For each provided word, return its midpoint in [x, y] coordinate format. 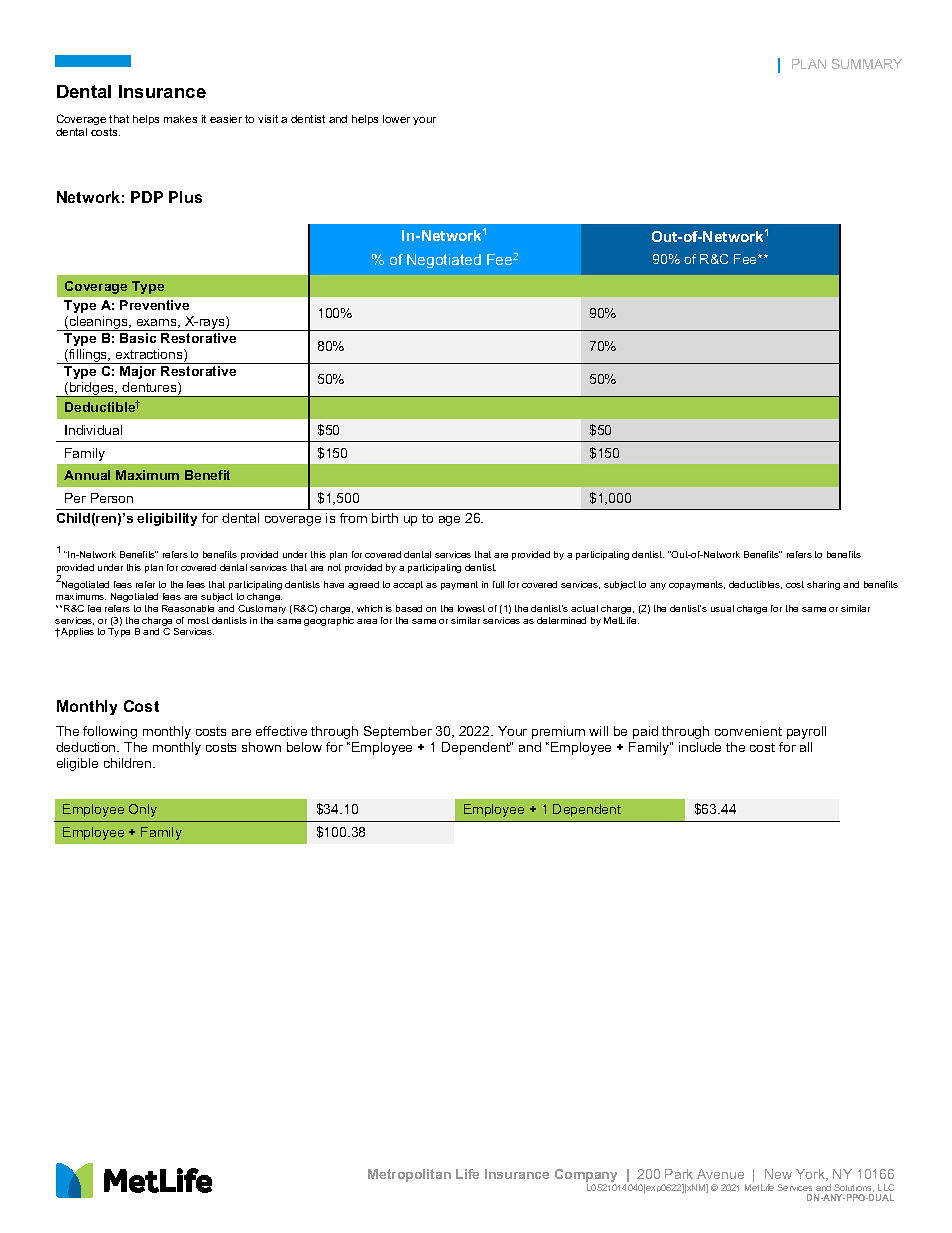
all [806, 747]
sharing [823, 585]
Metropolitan [409, 1175]
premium [558, 732]
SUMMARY [867, 64]
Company [586, 1177]
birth [385, 518]
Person [112, 498]
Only [143, 810]
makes [180, 119]
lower [396, 119]
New [778, 1174]
